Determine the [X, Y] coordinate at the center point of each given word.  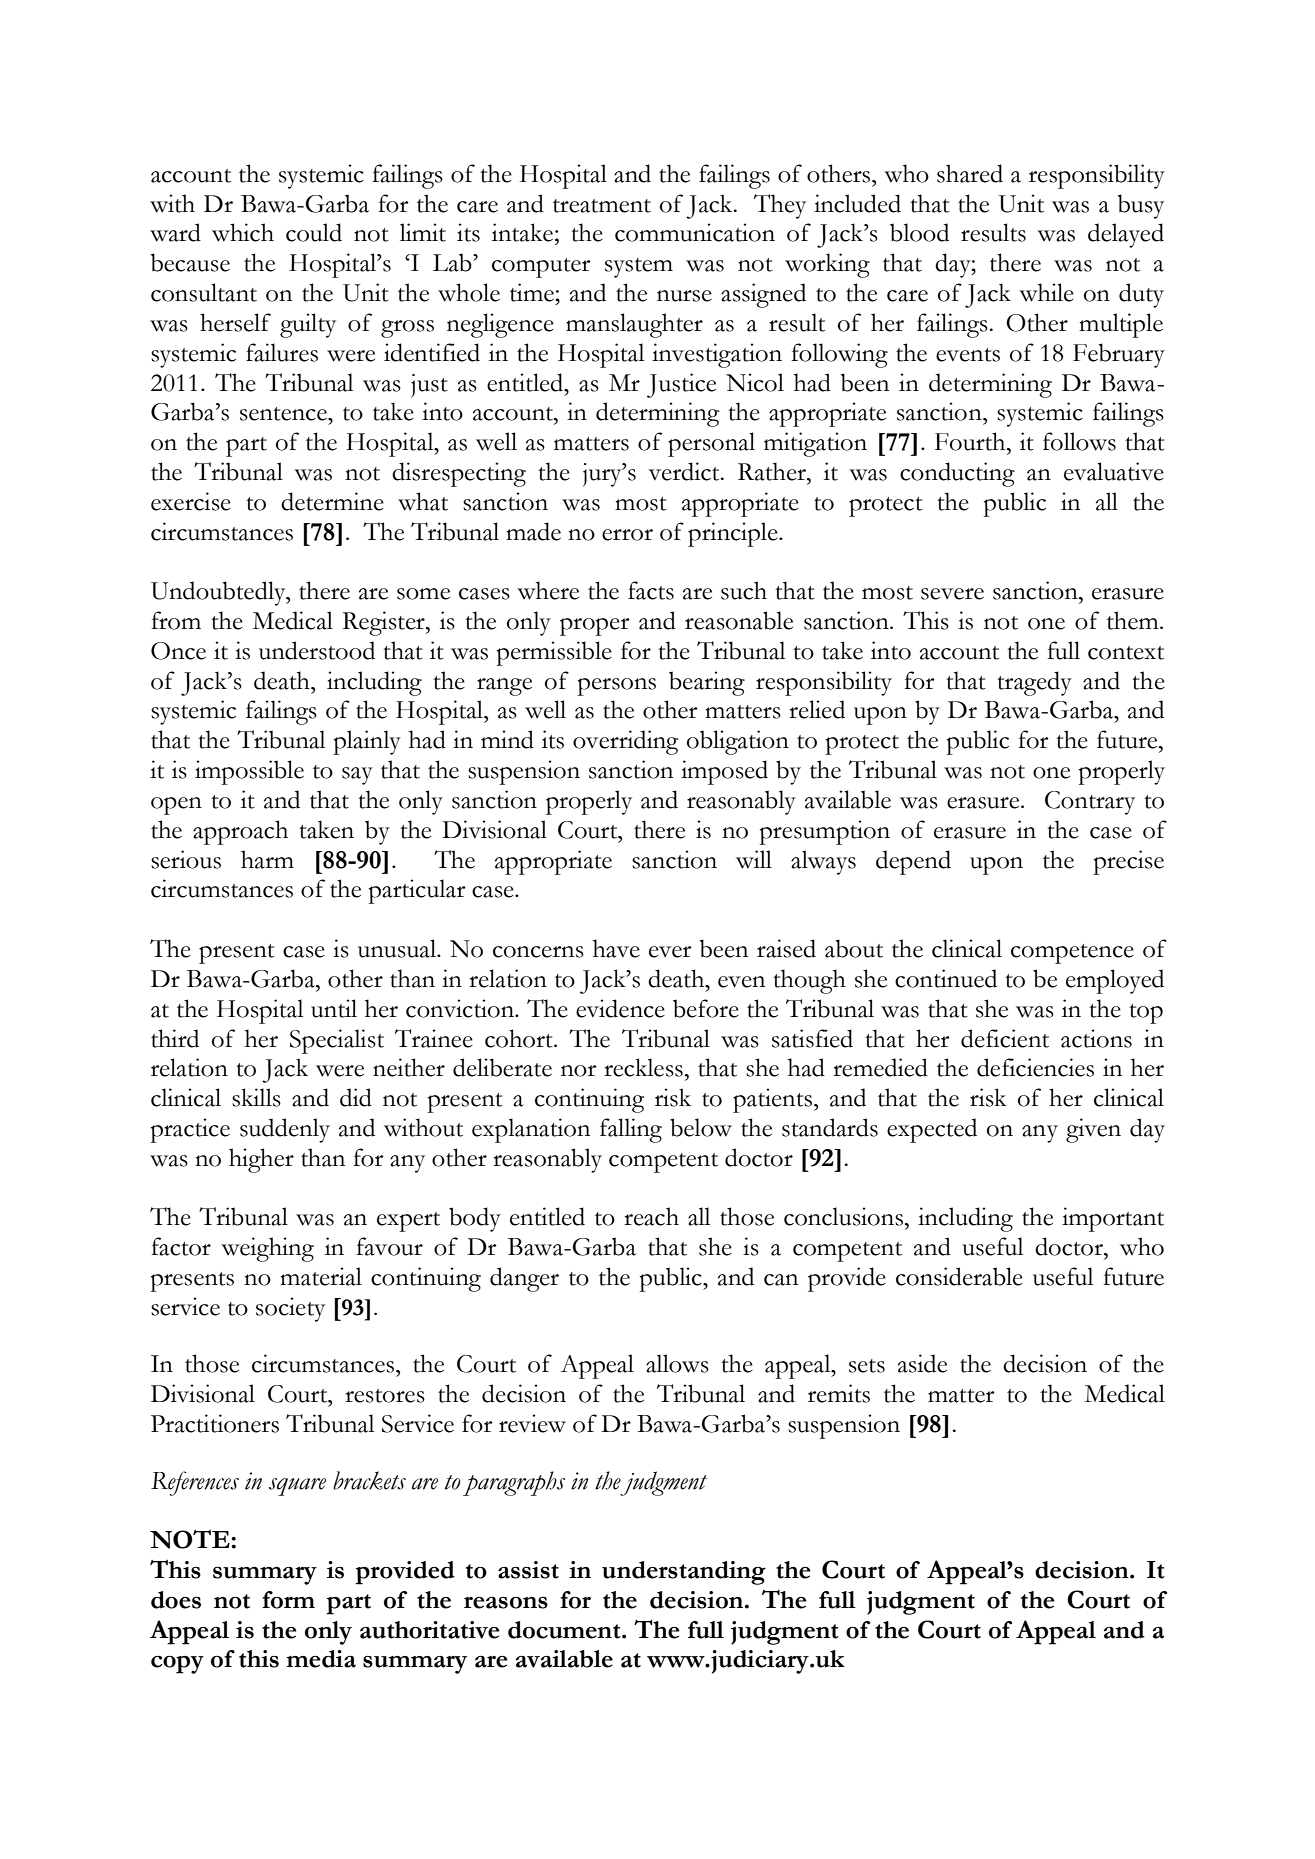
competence [1072, 954]
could [314, 232]
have [616, 948]
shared [970, 173]
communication [695, 232]
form [288, 1600]
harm [267, 859]
